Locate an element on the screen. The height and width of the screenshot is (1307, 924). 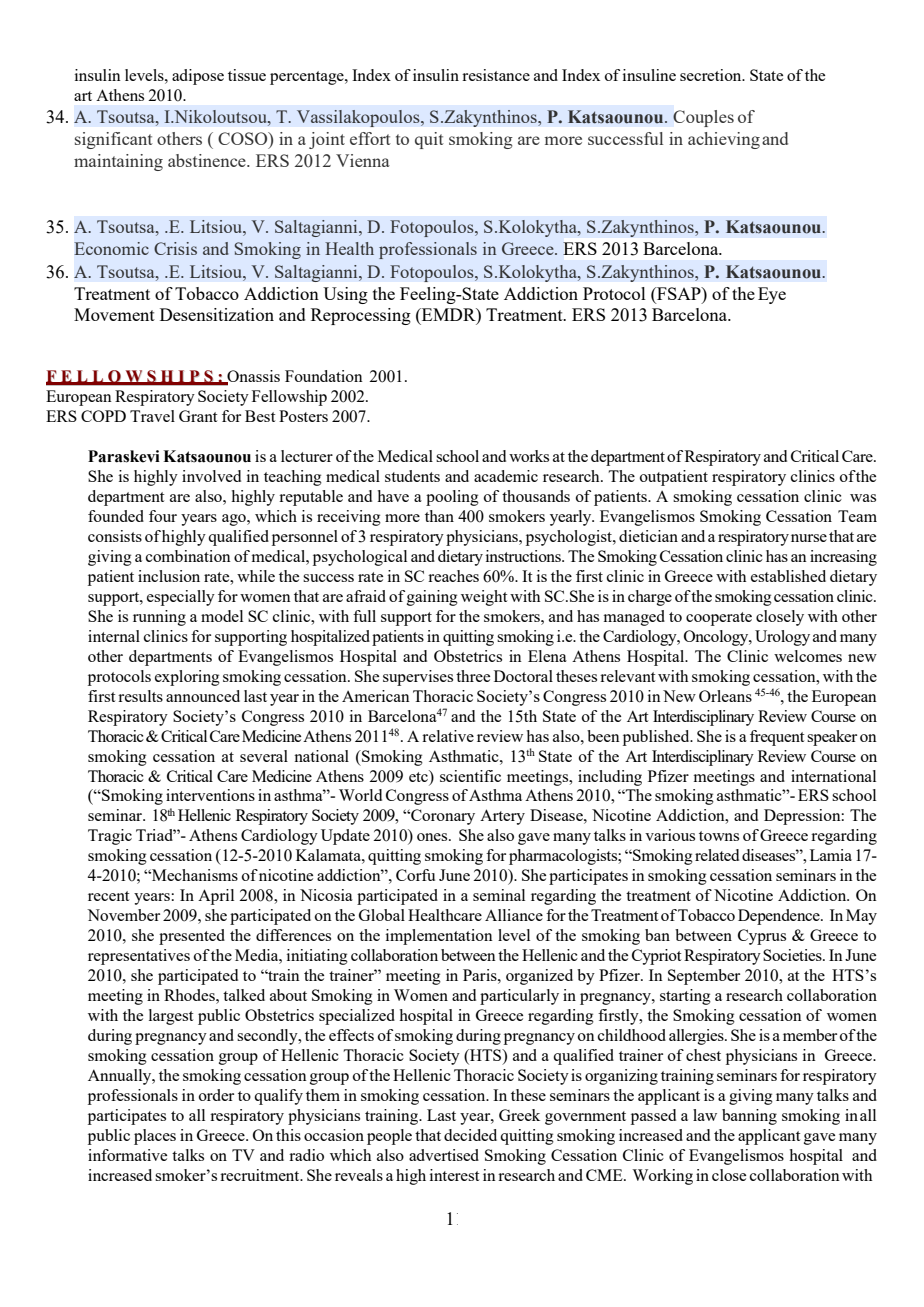
presented is located at coordinates (192, 937).
